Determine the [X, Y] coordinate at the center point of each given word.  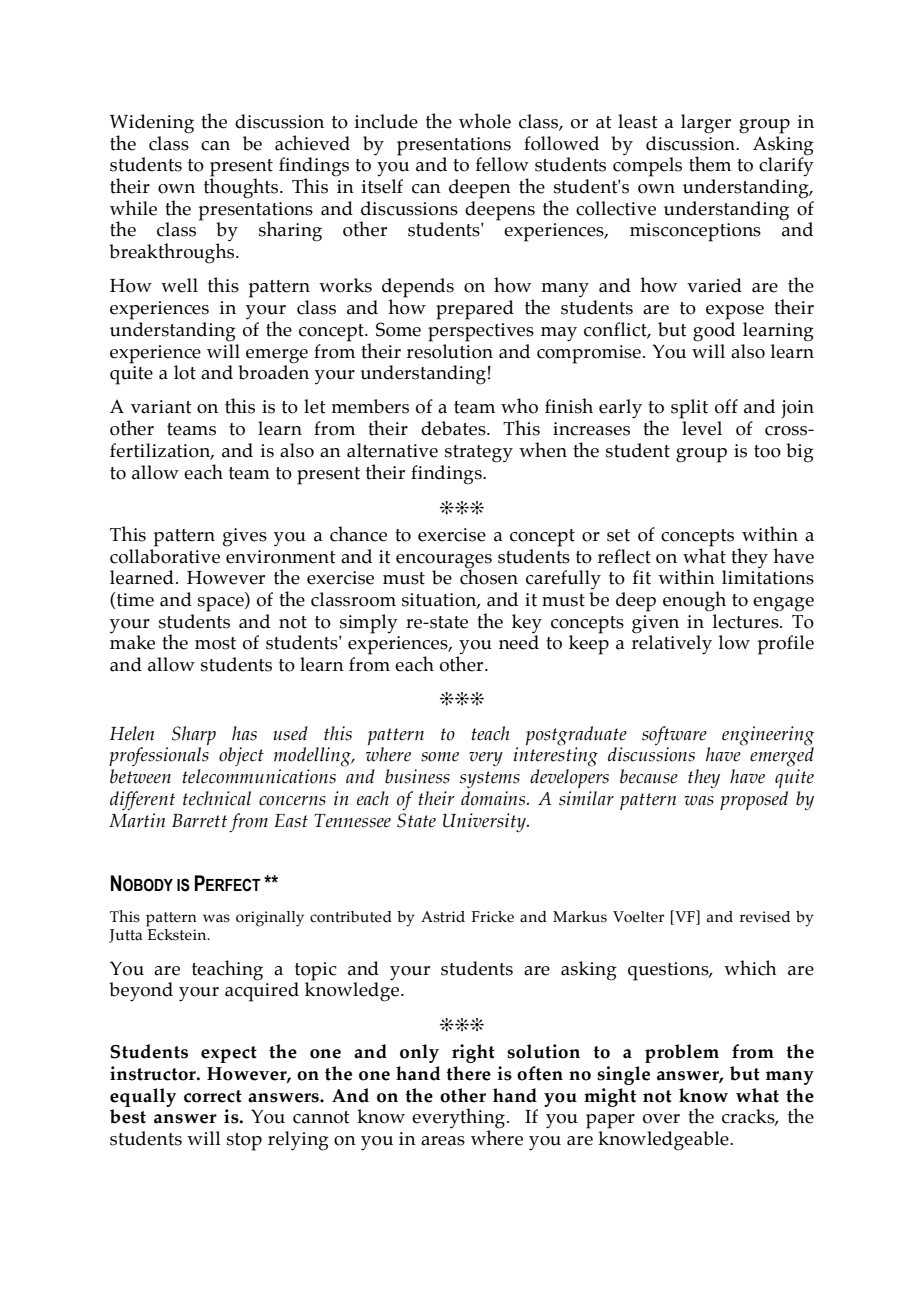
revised [765, 917]
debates [454, 428]
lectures [747, 621]
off [726, 406]
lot [185, 372]
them [710, 164]
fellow [502, 164]
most [215, 643]
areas [443, 1141]
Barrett [199, 821]
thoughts [242, 187]
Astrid [443, 917]
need [519, 641]
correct [213, 1096]
